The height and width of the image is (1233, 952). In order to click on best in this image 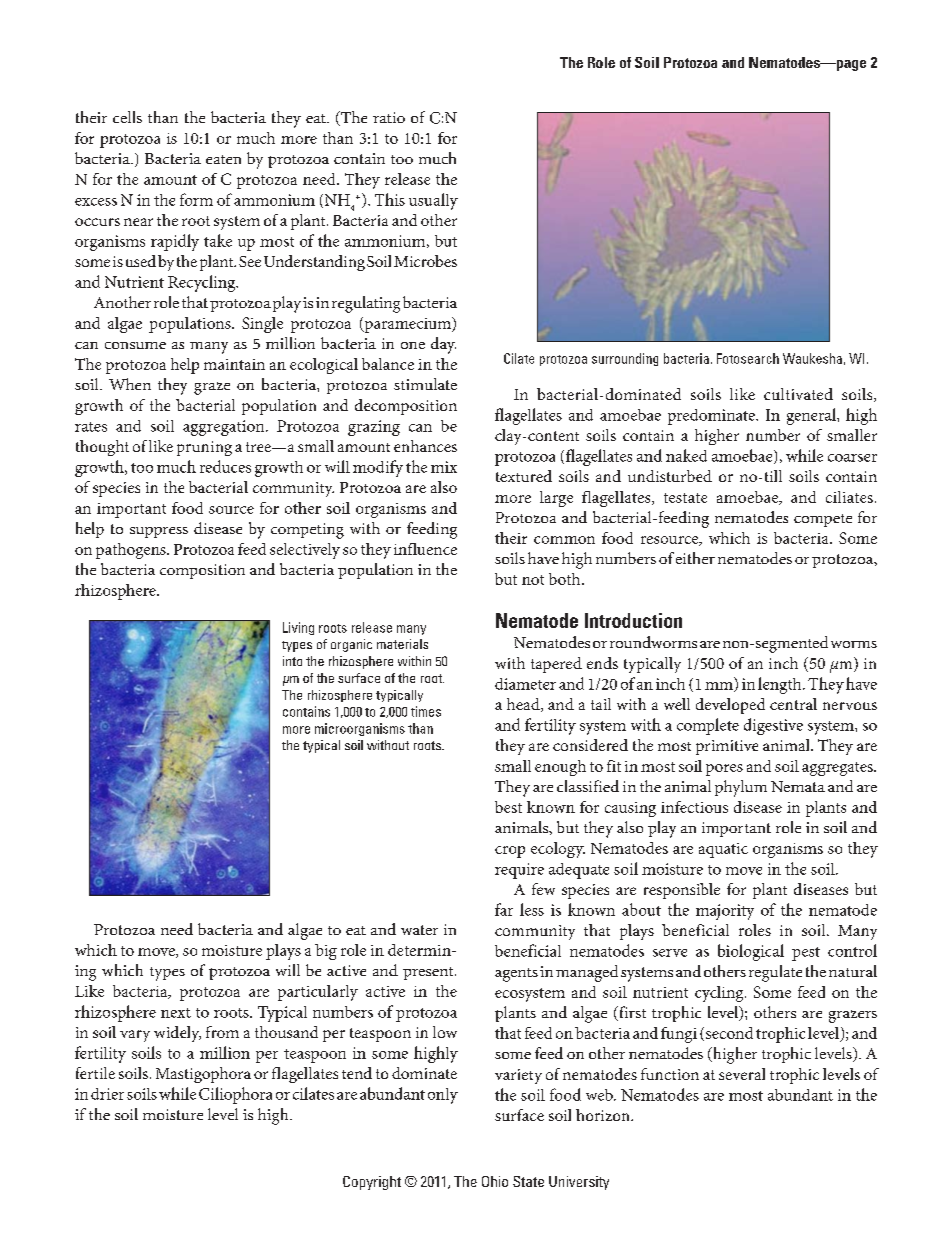, I will do `click(508, 807)`.
